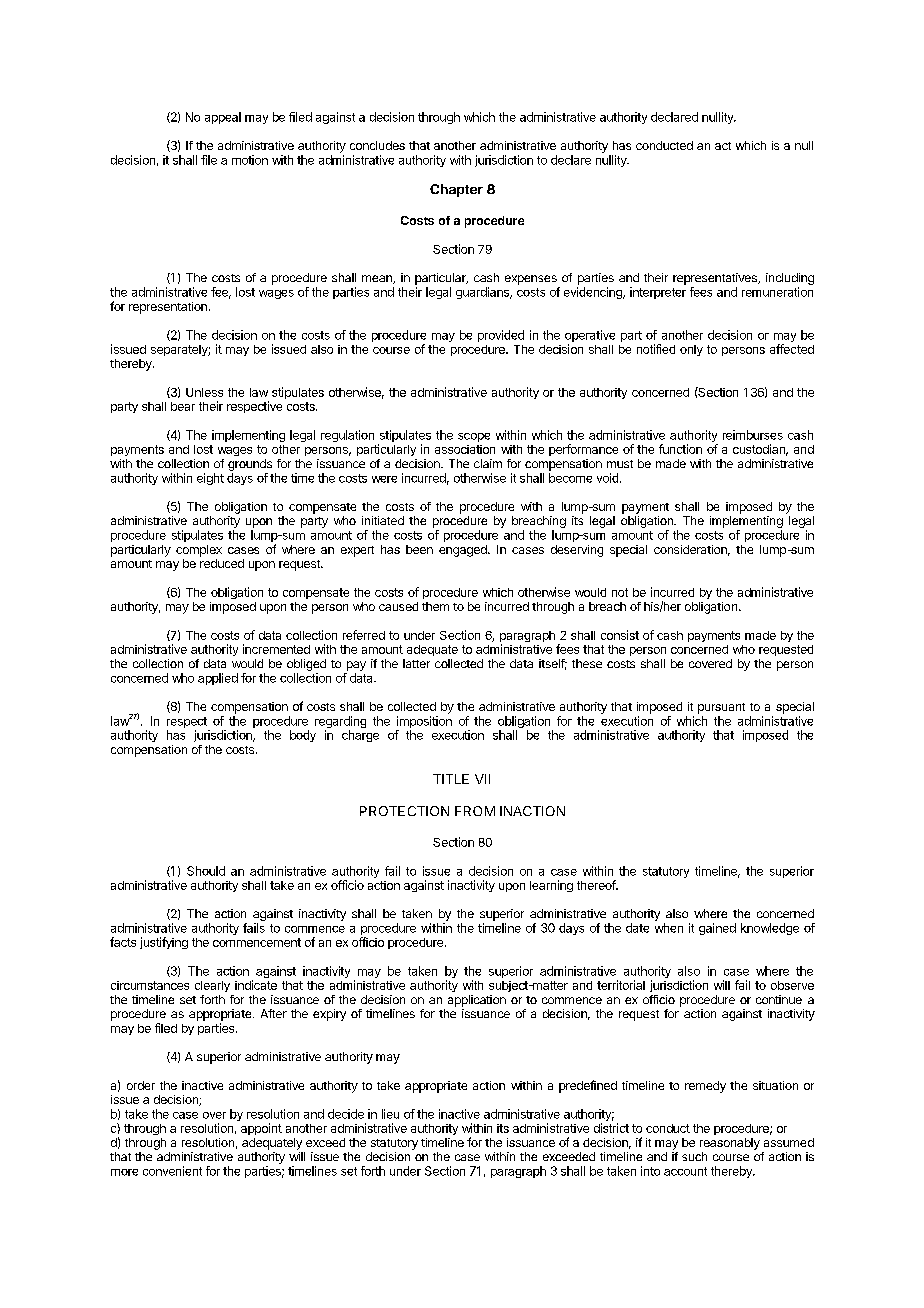  What do you see at coordinates (721, 708) in the screenshot?
I see `pursuant` at bounding box center [721, 708].
